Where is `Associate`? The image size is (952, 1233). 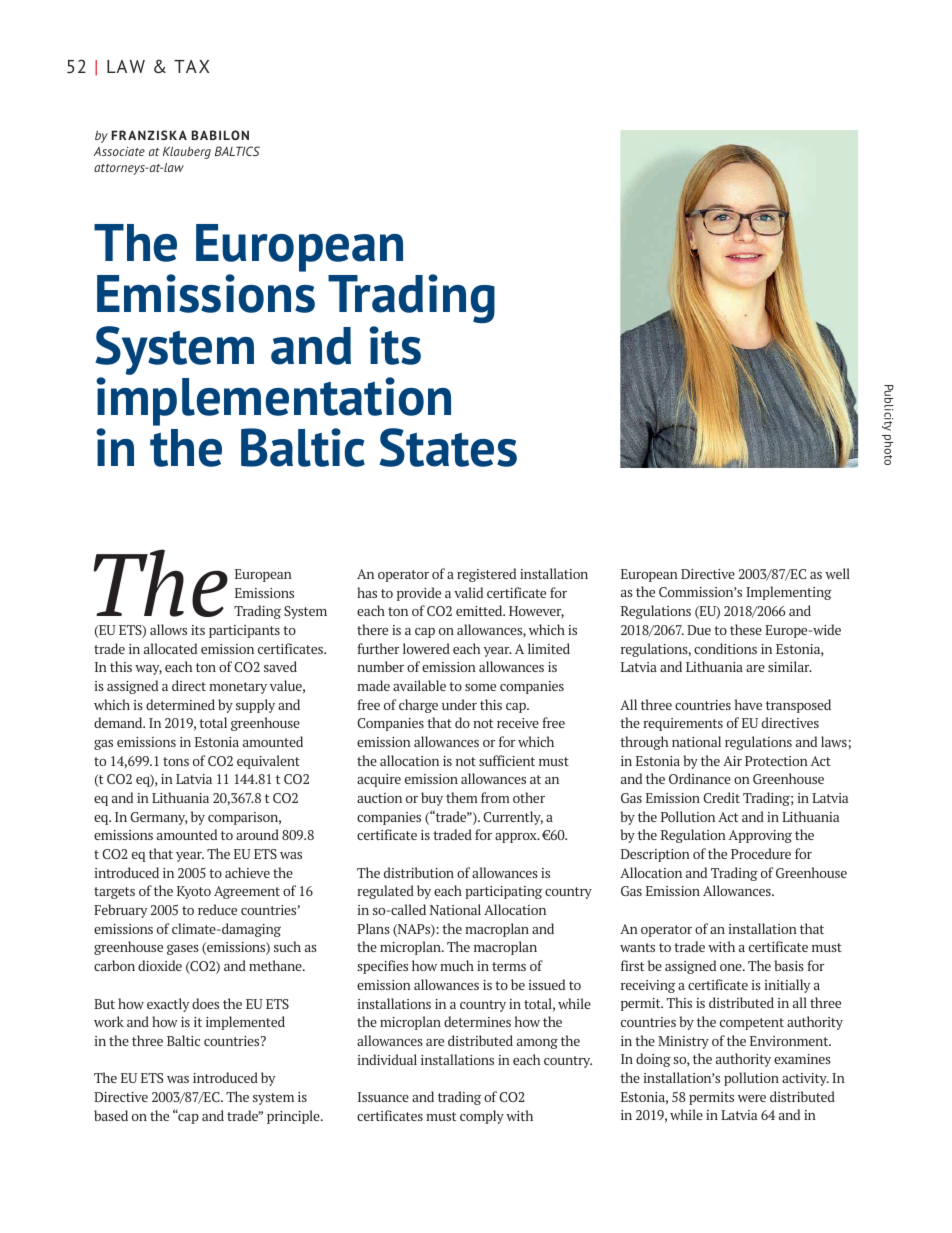 Associate is located at coordinates (119, 151).
